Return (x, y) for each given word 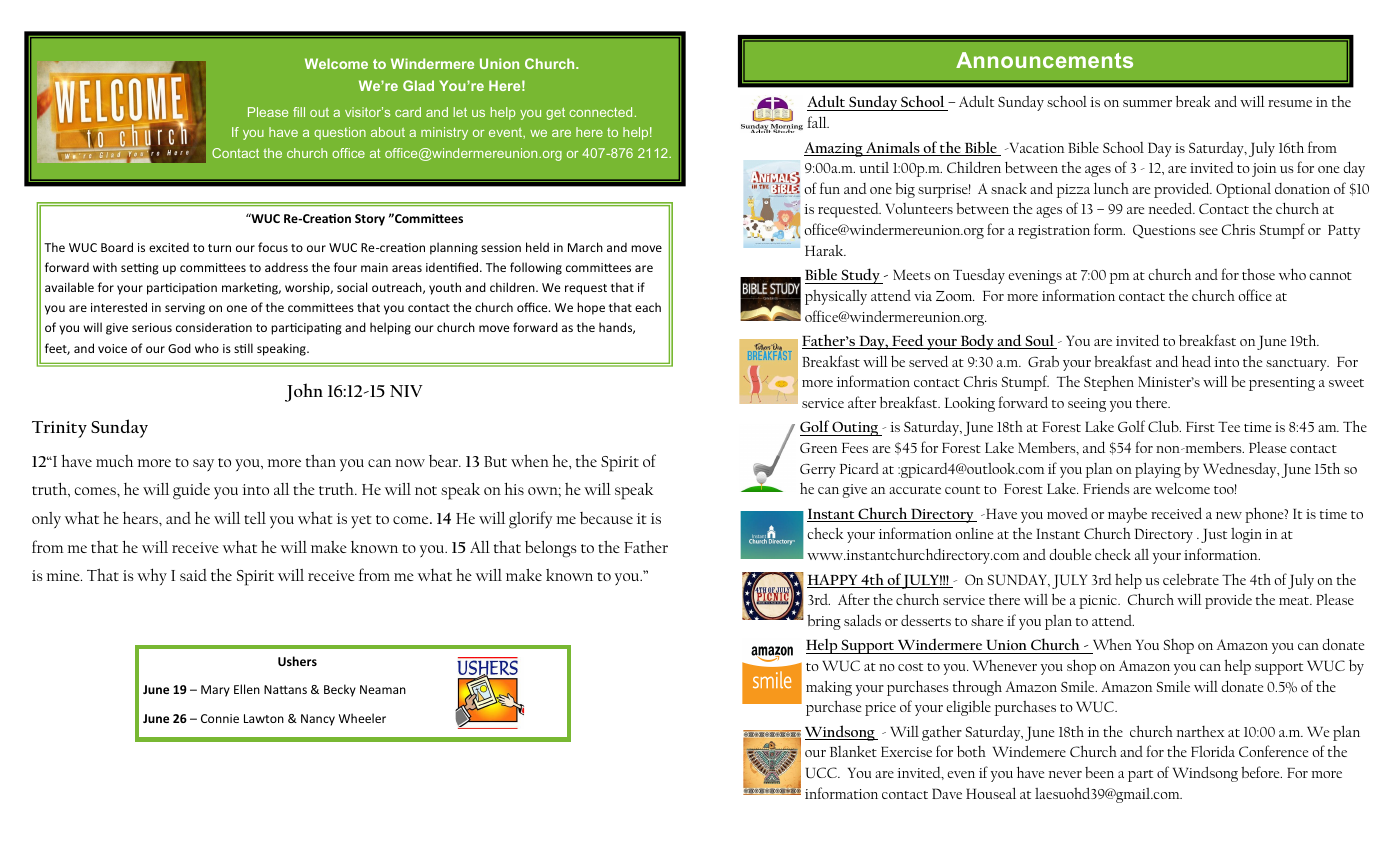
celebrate (1191, 579)
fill (299, 112)
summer (1147, 103)
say (203, 465)
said (193, 575)
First (1200, 427)
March (585, 247)
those (1258, 274)
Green (819, 448)
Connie (220, 718)
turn (219, 248)
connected (600, 112)
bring (824, 622)
